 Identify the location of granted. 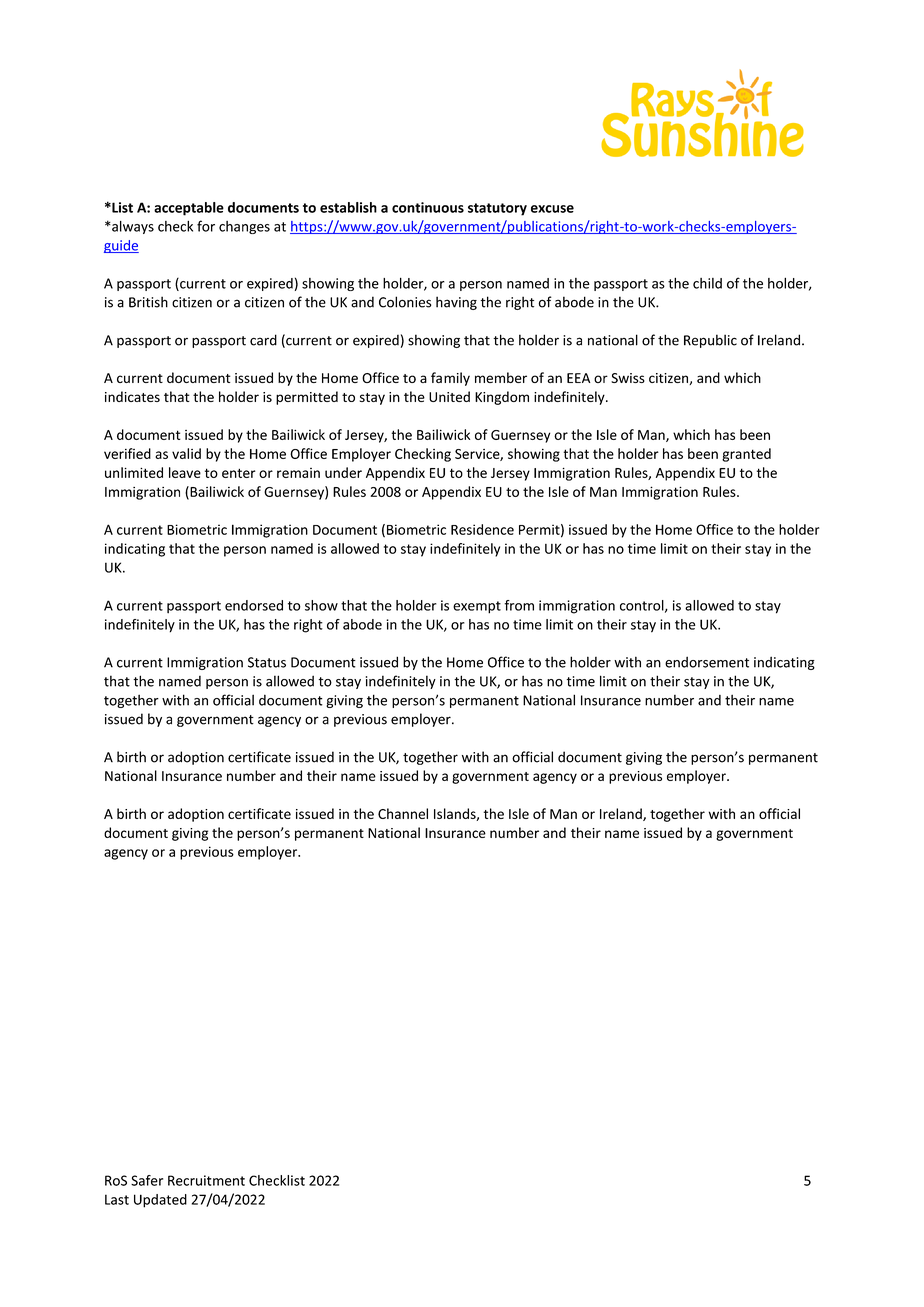
(746, 455).
